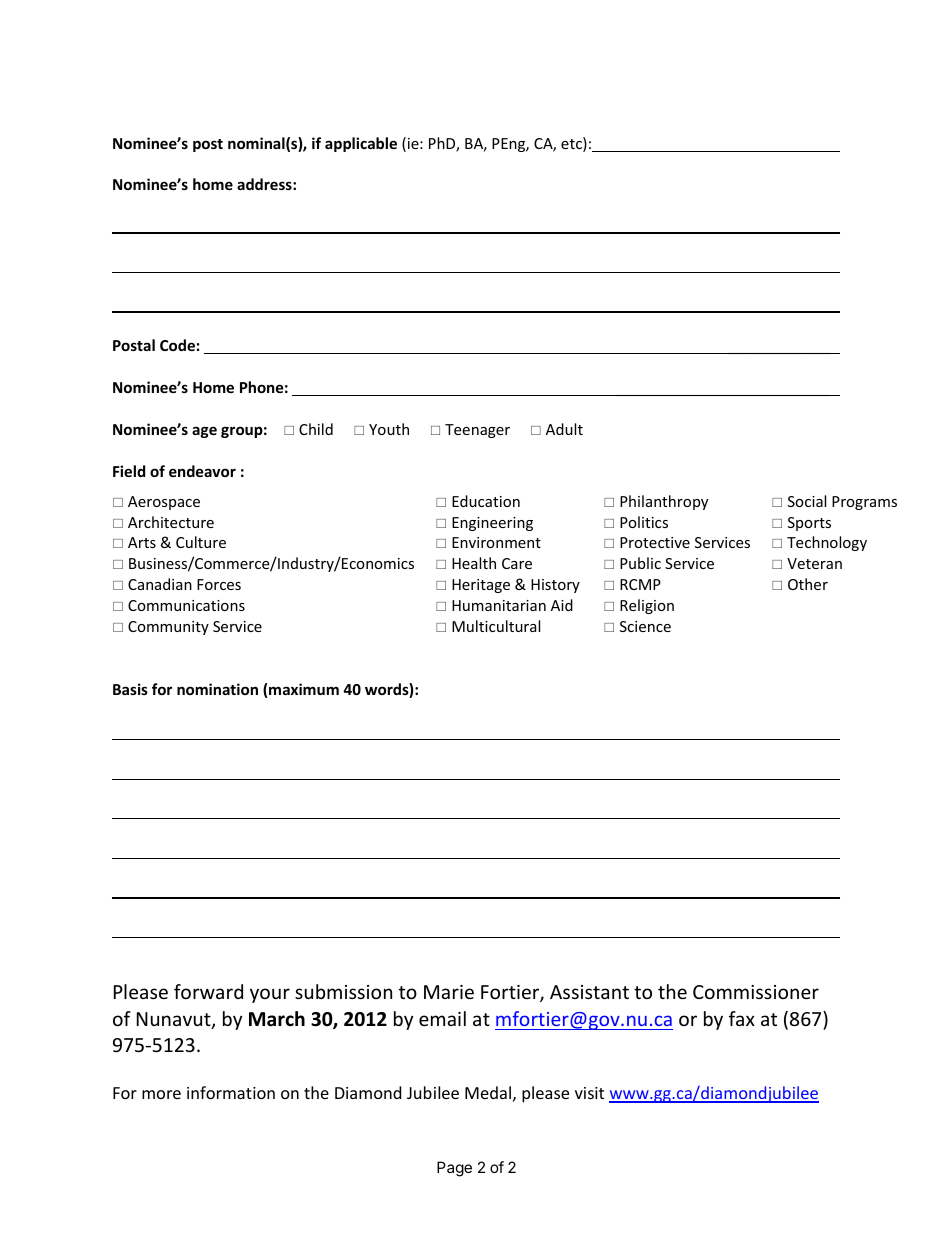 The height and width of the screenshot is (1233, 952). I want to click on Multicultural, so click(496, 626).
